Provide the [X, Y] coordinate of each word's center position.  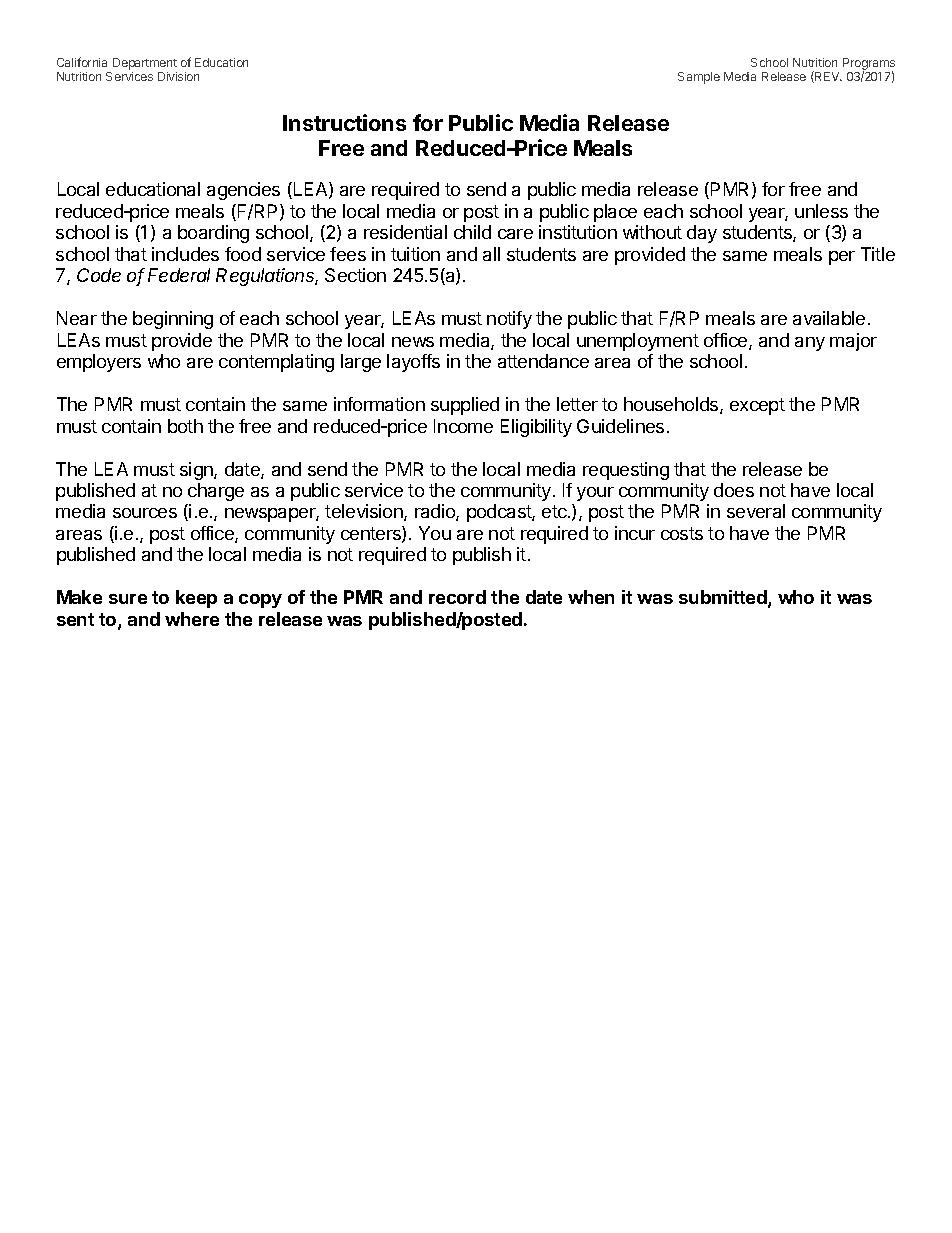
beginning [173, 320]
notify [509, 320]
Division [178, 76]
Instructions [344, 122]
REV [827, 77]
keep [196, 599]
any [810, 344]
